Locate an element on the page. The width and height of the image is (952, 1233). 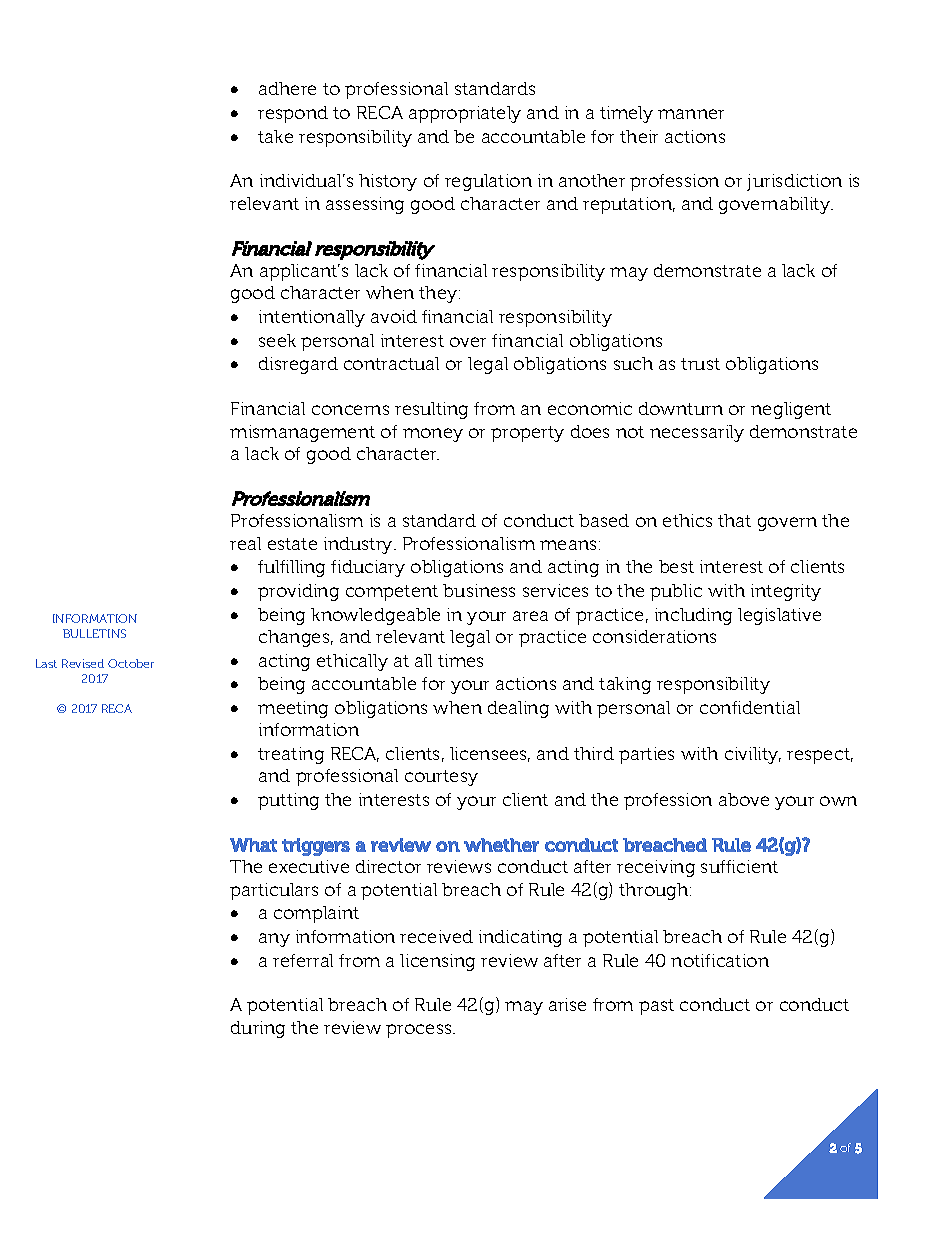
best is located at coordinates (676, 566).
